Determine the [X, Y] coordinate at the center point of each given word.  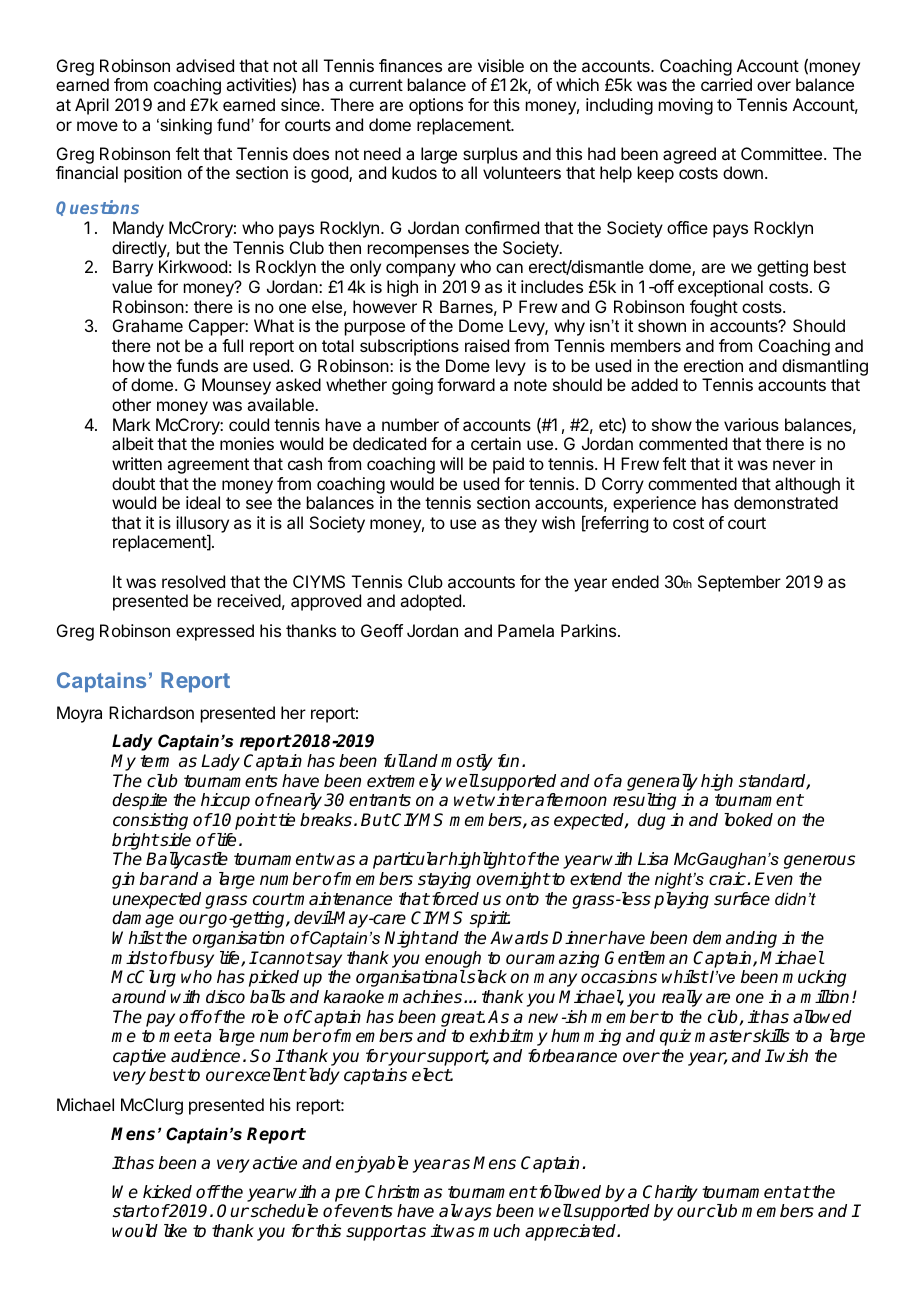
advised [205, 65]
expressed [215, 632]
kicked [167, 1192]
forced [454, 899]
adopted [430, 602]
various [751, 424]
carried [726, 84]
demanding [735, 939]
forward [466, 384]
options [436, 106]
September [739, 583]
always [465, 1212]
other [131, 404]
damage [143, 919]
